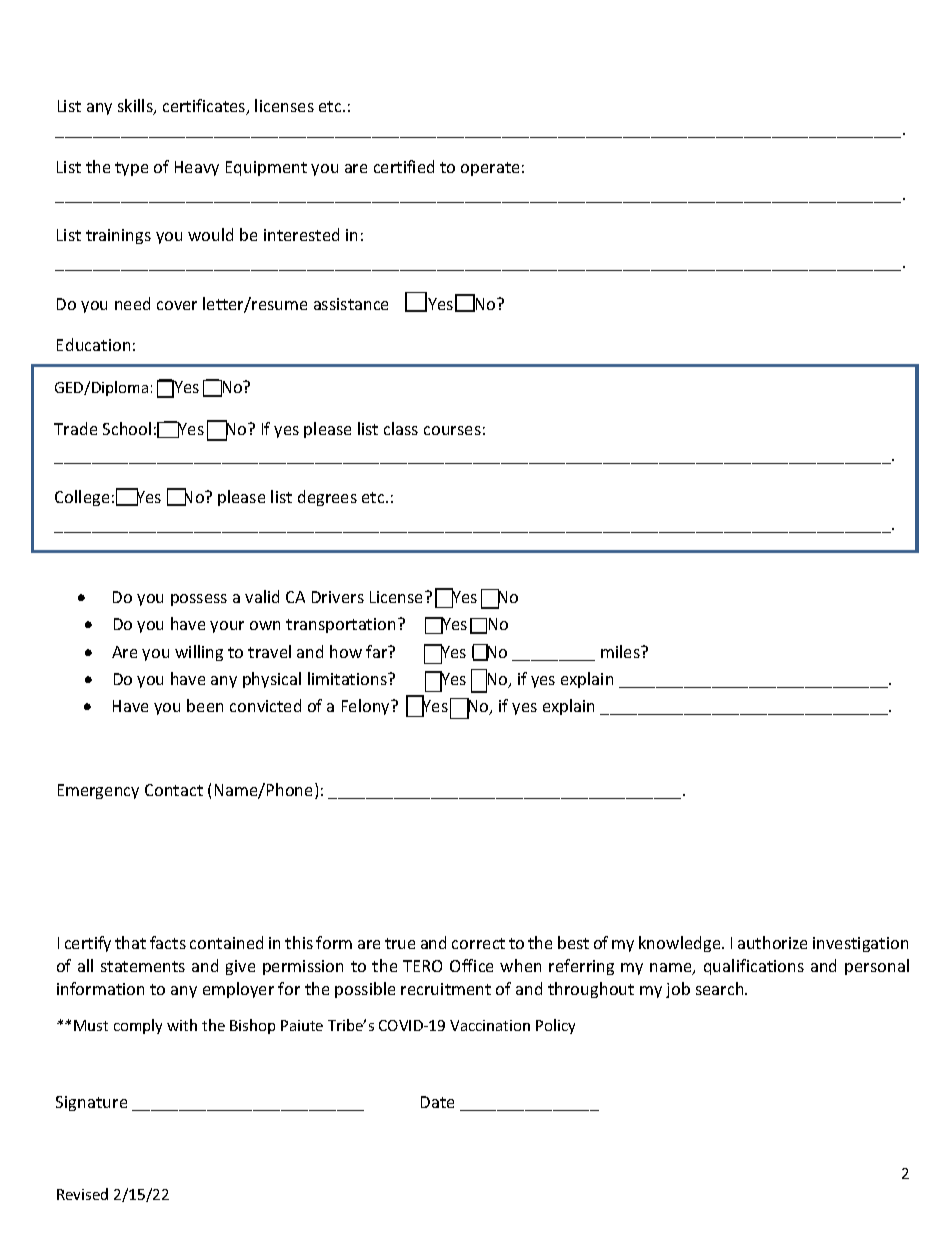 This document has width=952, height=1233. What do you see at coordinates (478, 943) in the document?
I see `correct` at bounding box center [478, 943].
